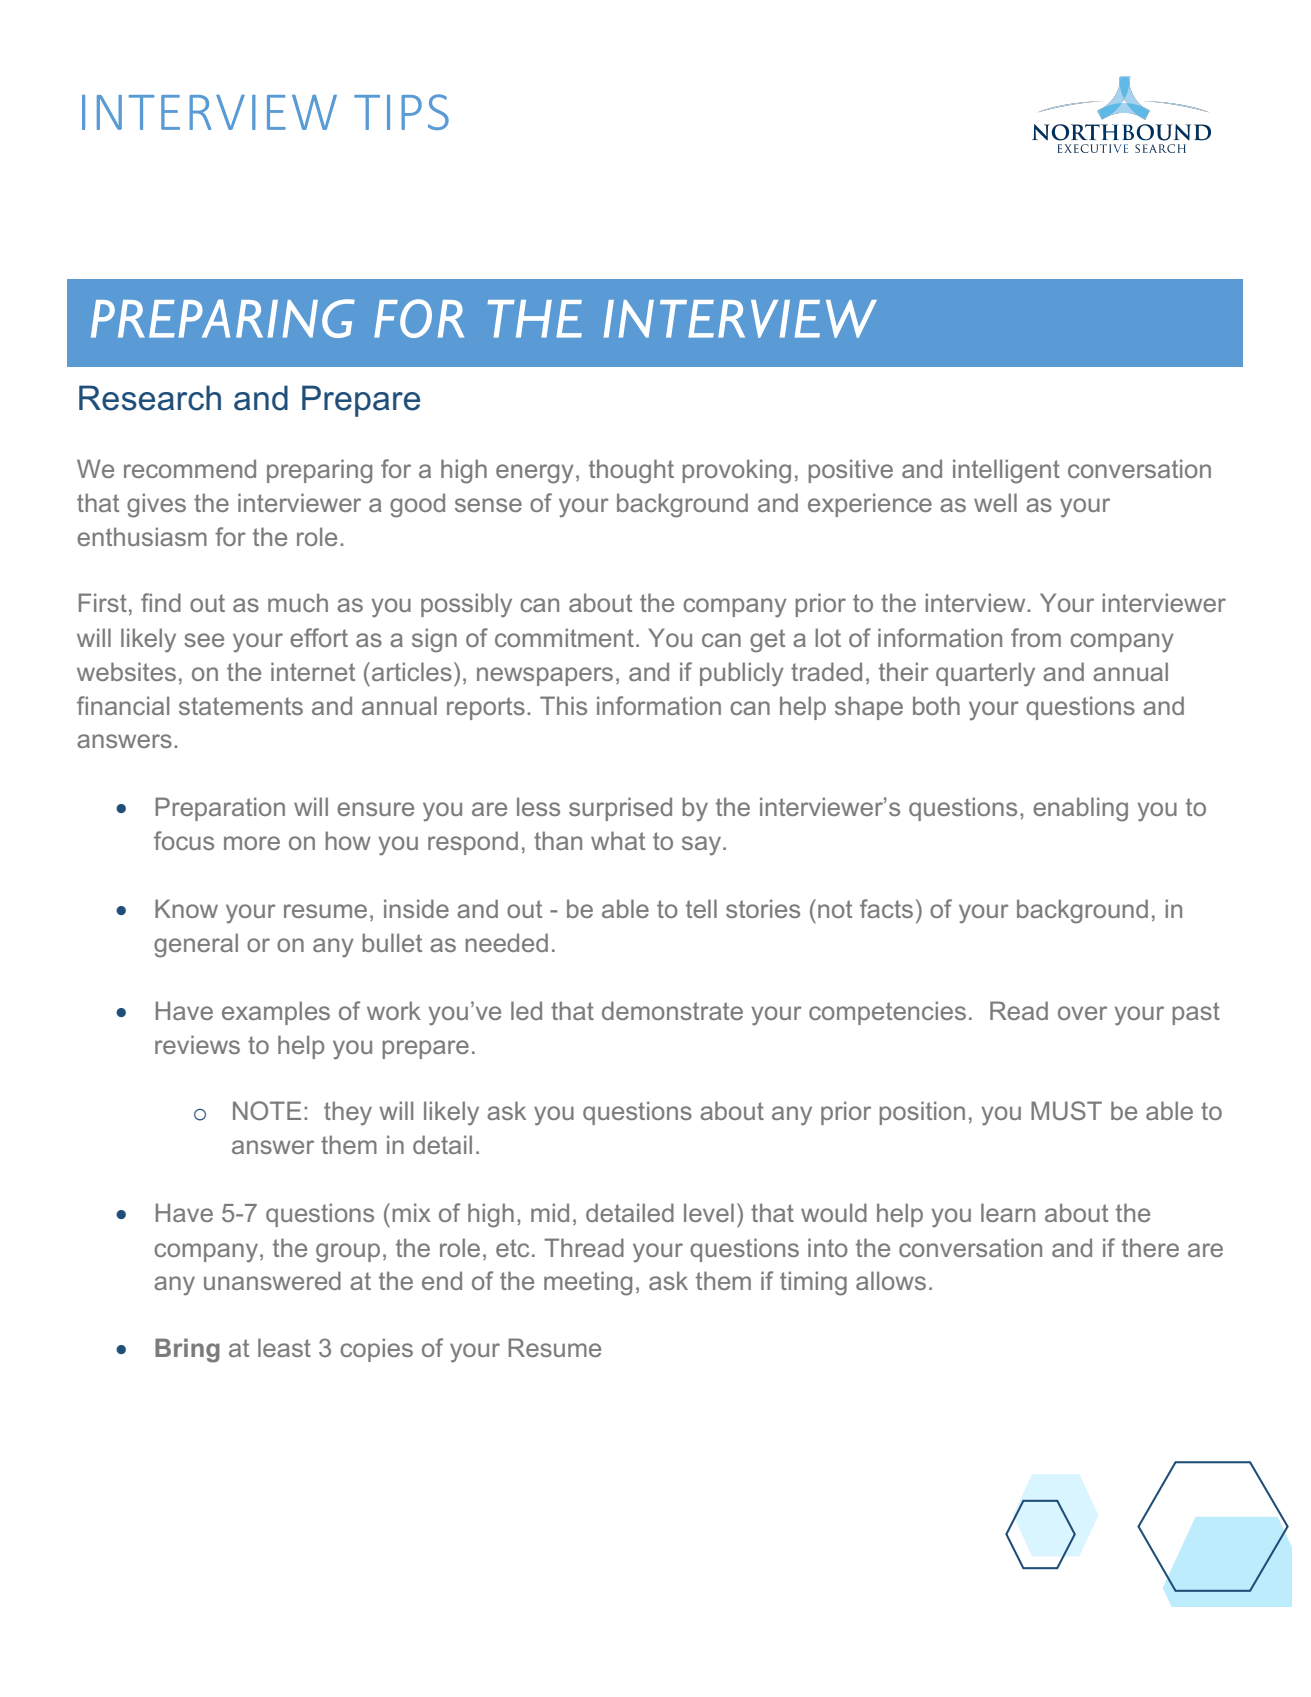 The width and height of the page is (1311, 1697). What do you see at coordinates (1150, 1247) in the page?
I see `there` at bounding box center [1150, 1247].
